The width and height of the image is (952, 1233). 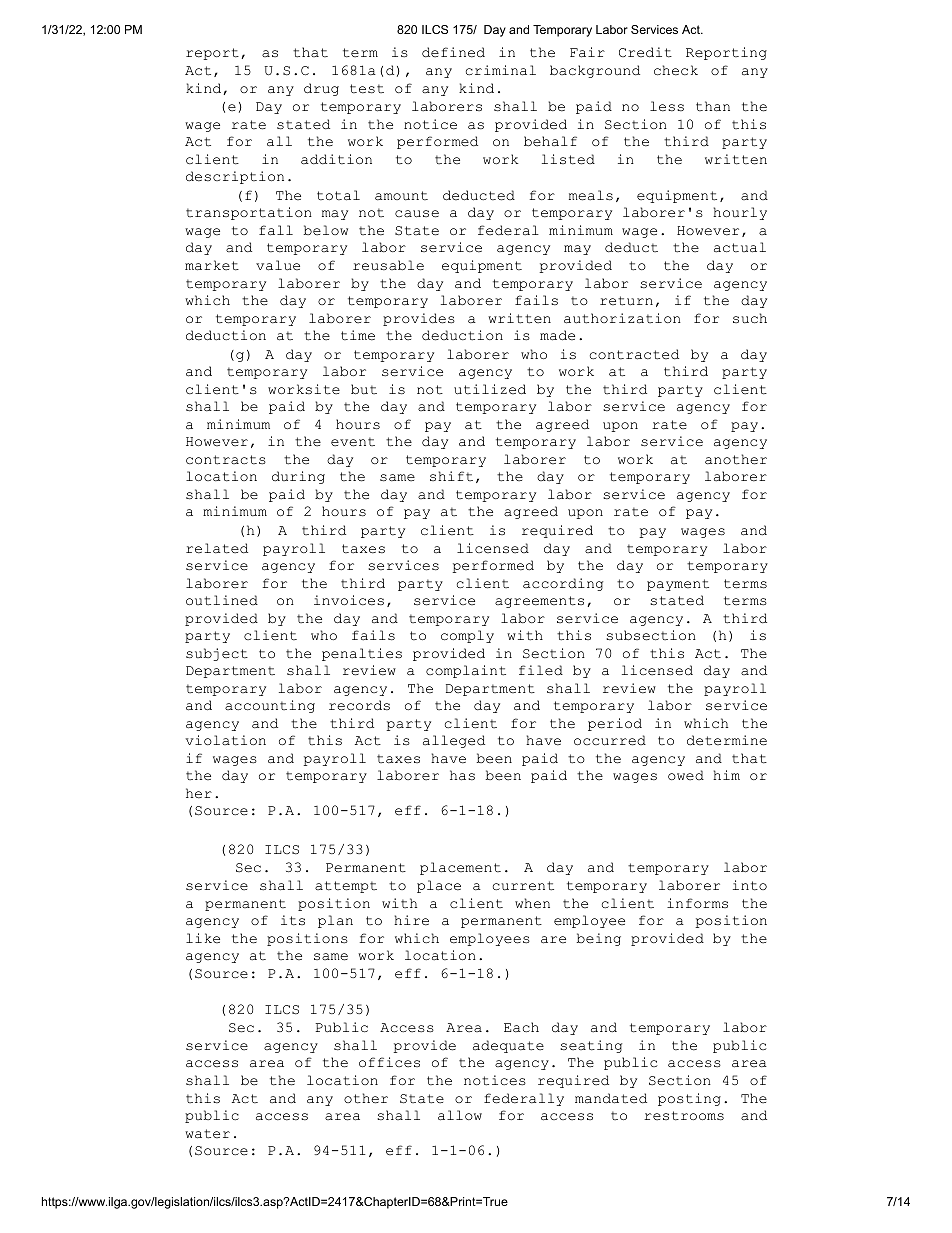 What do you see at coordinates (676, 70) in the image?
I see `check` at bounding box center [676, 70].
